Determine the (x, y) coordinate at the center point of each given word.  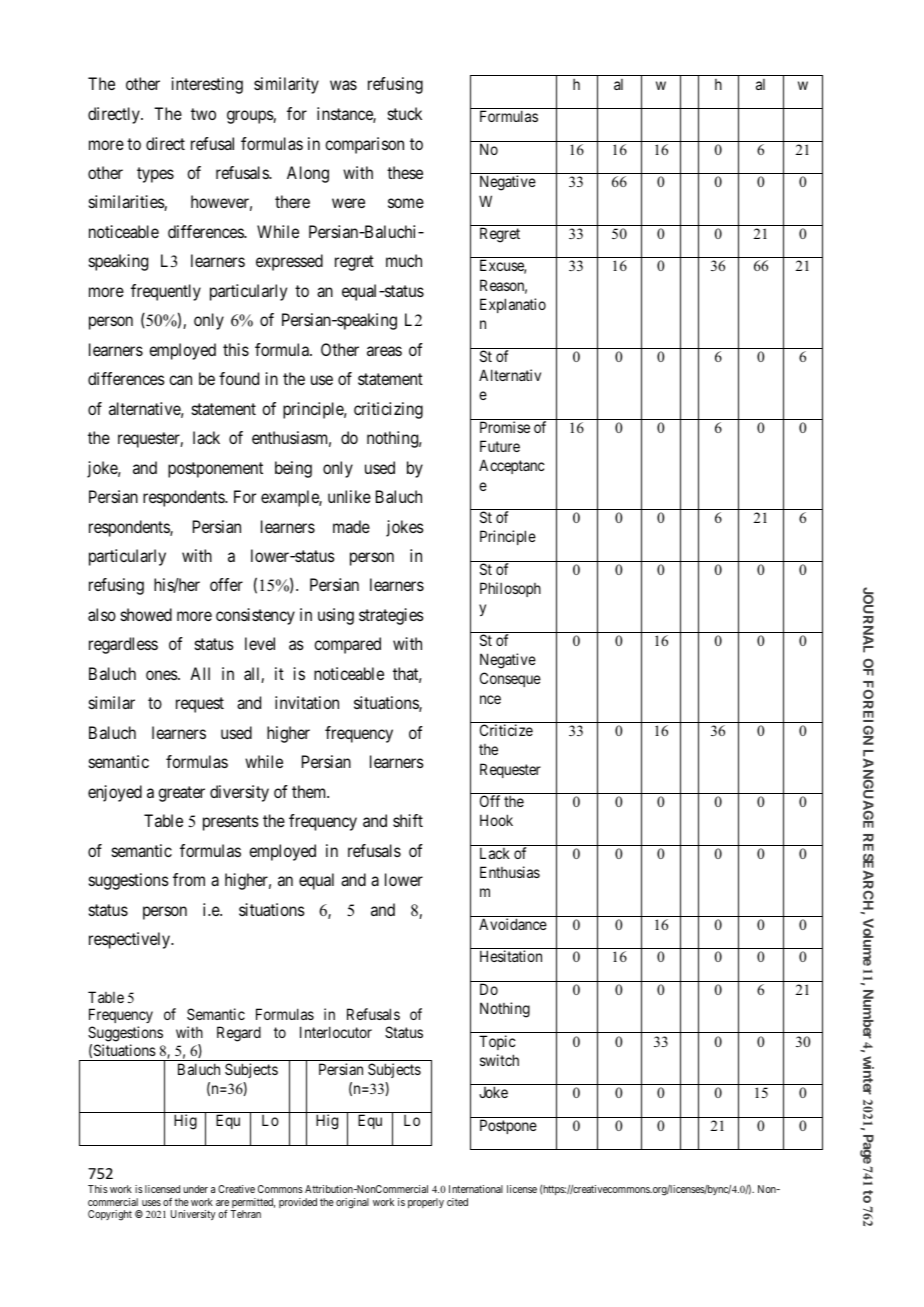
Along (308, 174)
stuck (405, 113)
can (180, 380)
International (476, 1189)
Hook (496, 820)
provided (298, 1203)
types (155, 175)
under (195, 1189)
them (310, 791)
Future (500, 446)
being (293, 469)
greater (181, 794)
